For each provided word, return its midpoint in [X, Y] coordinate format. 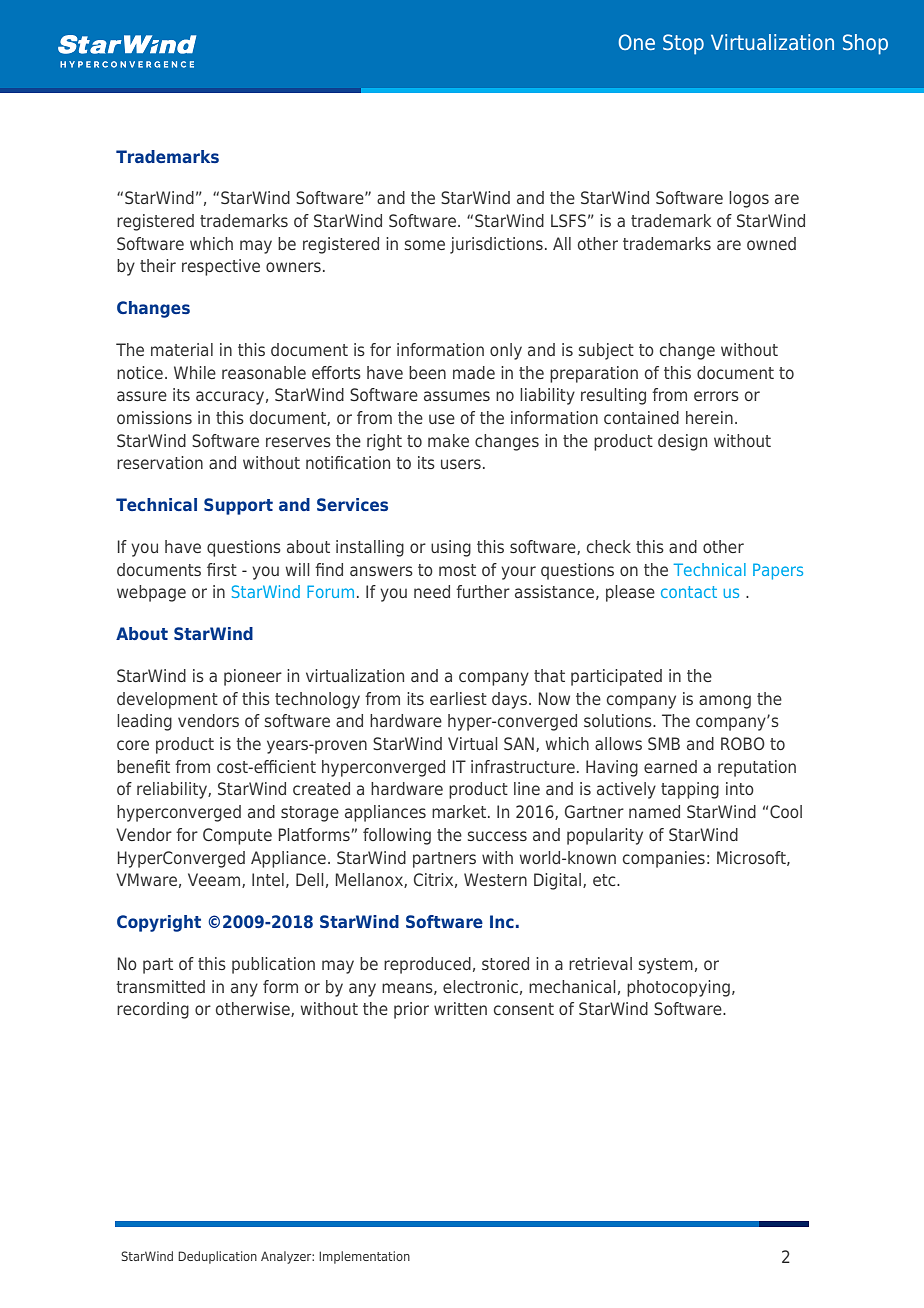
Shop [865, 44]
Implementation [364, 1257]
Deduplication [217, 1257]
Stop [683, 44]
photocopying [678, 988]
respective [221, 267]
